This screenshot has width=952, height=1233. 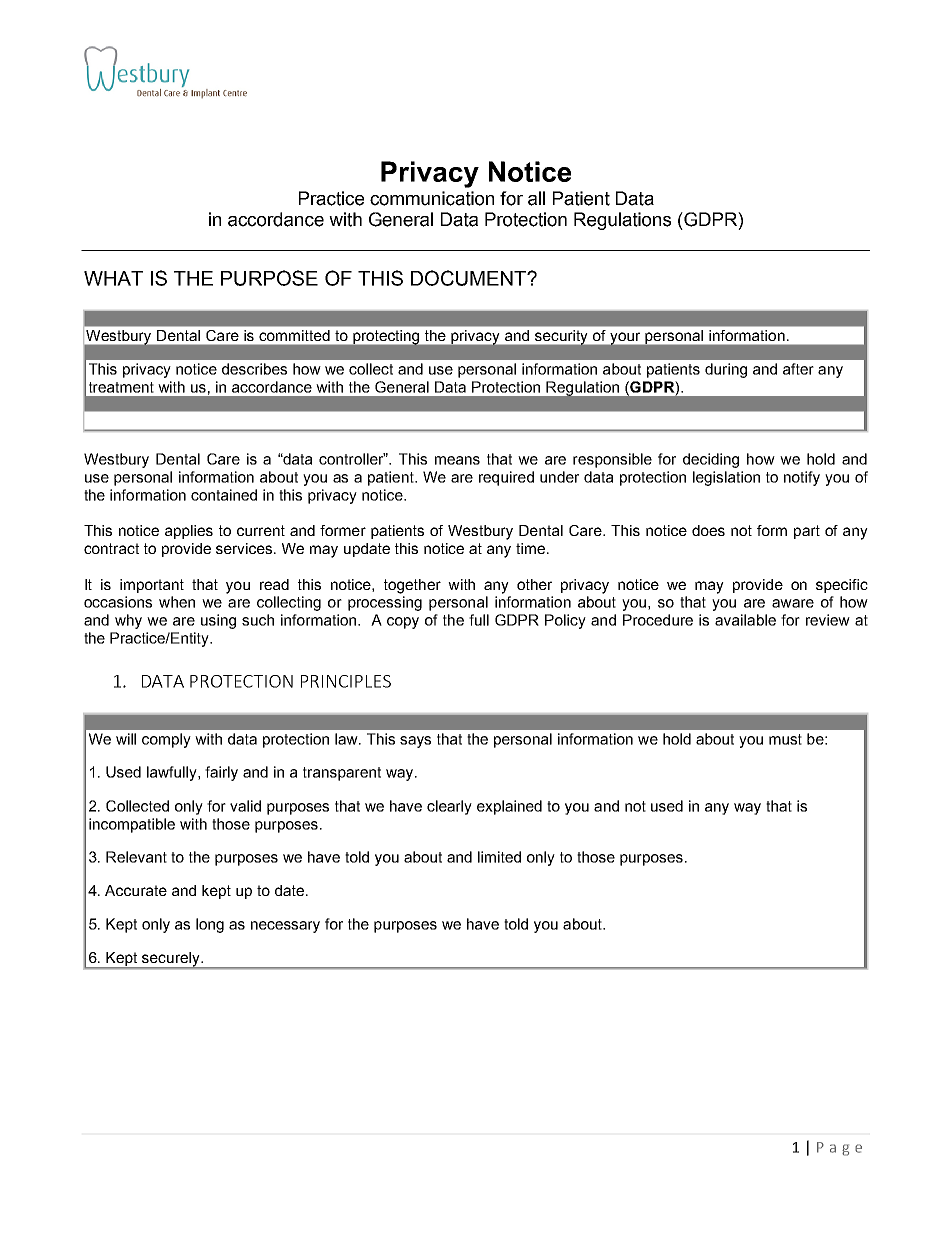 I want to click on communication, so click(x=432, y=198).
